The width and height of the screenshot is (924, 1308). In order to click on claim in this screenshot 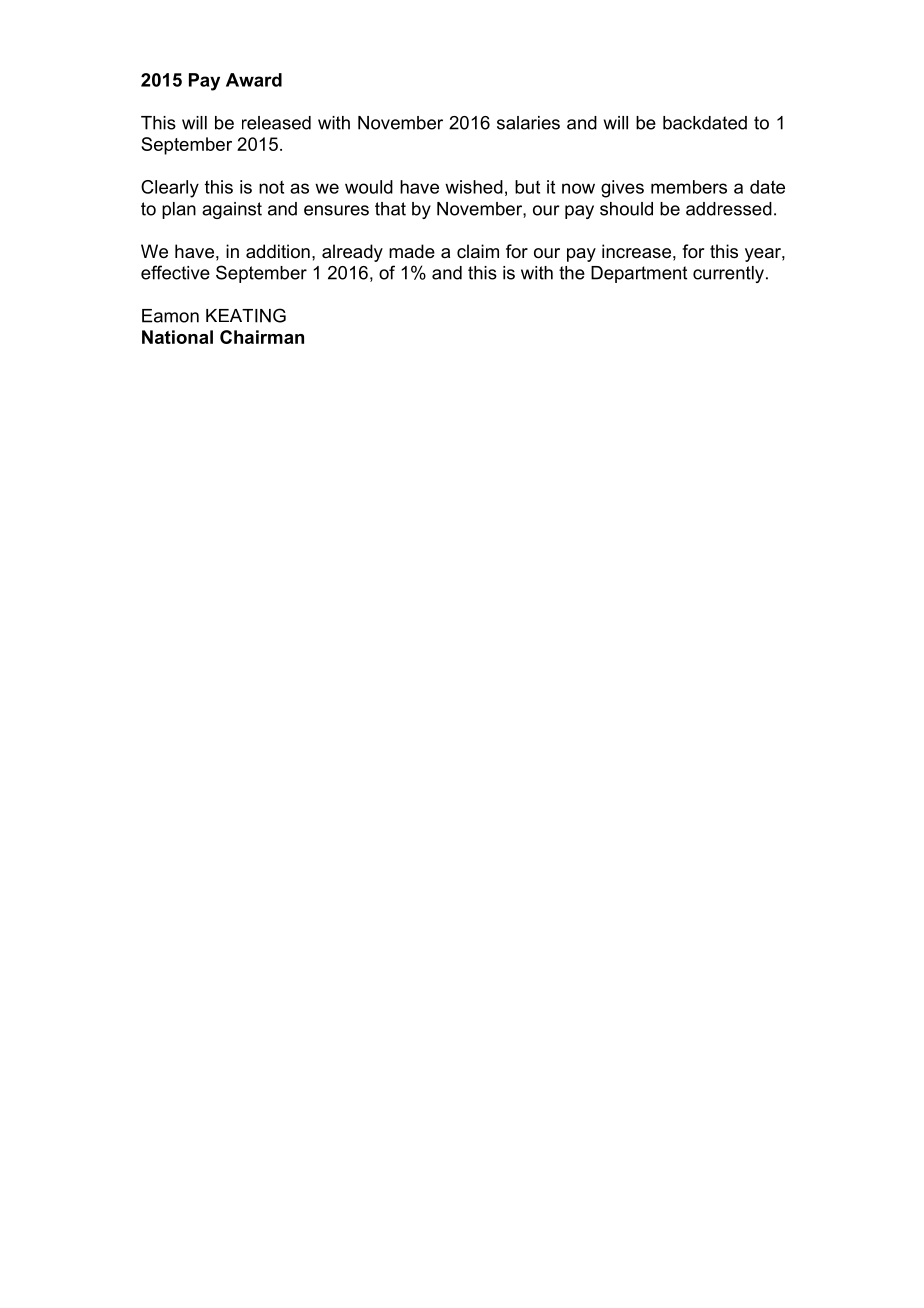, I will do `click(478, 251)`.
